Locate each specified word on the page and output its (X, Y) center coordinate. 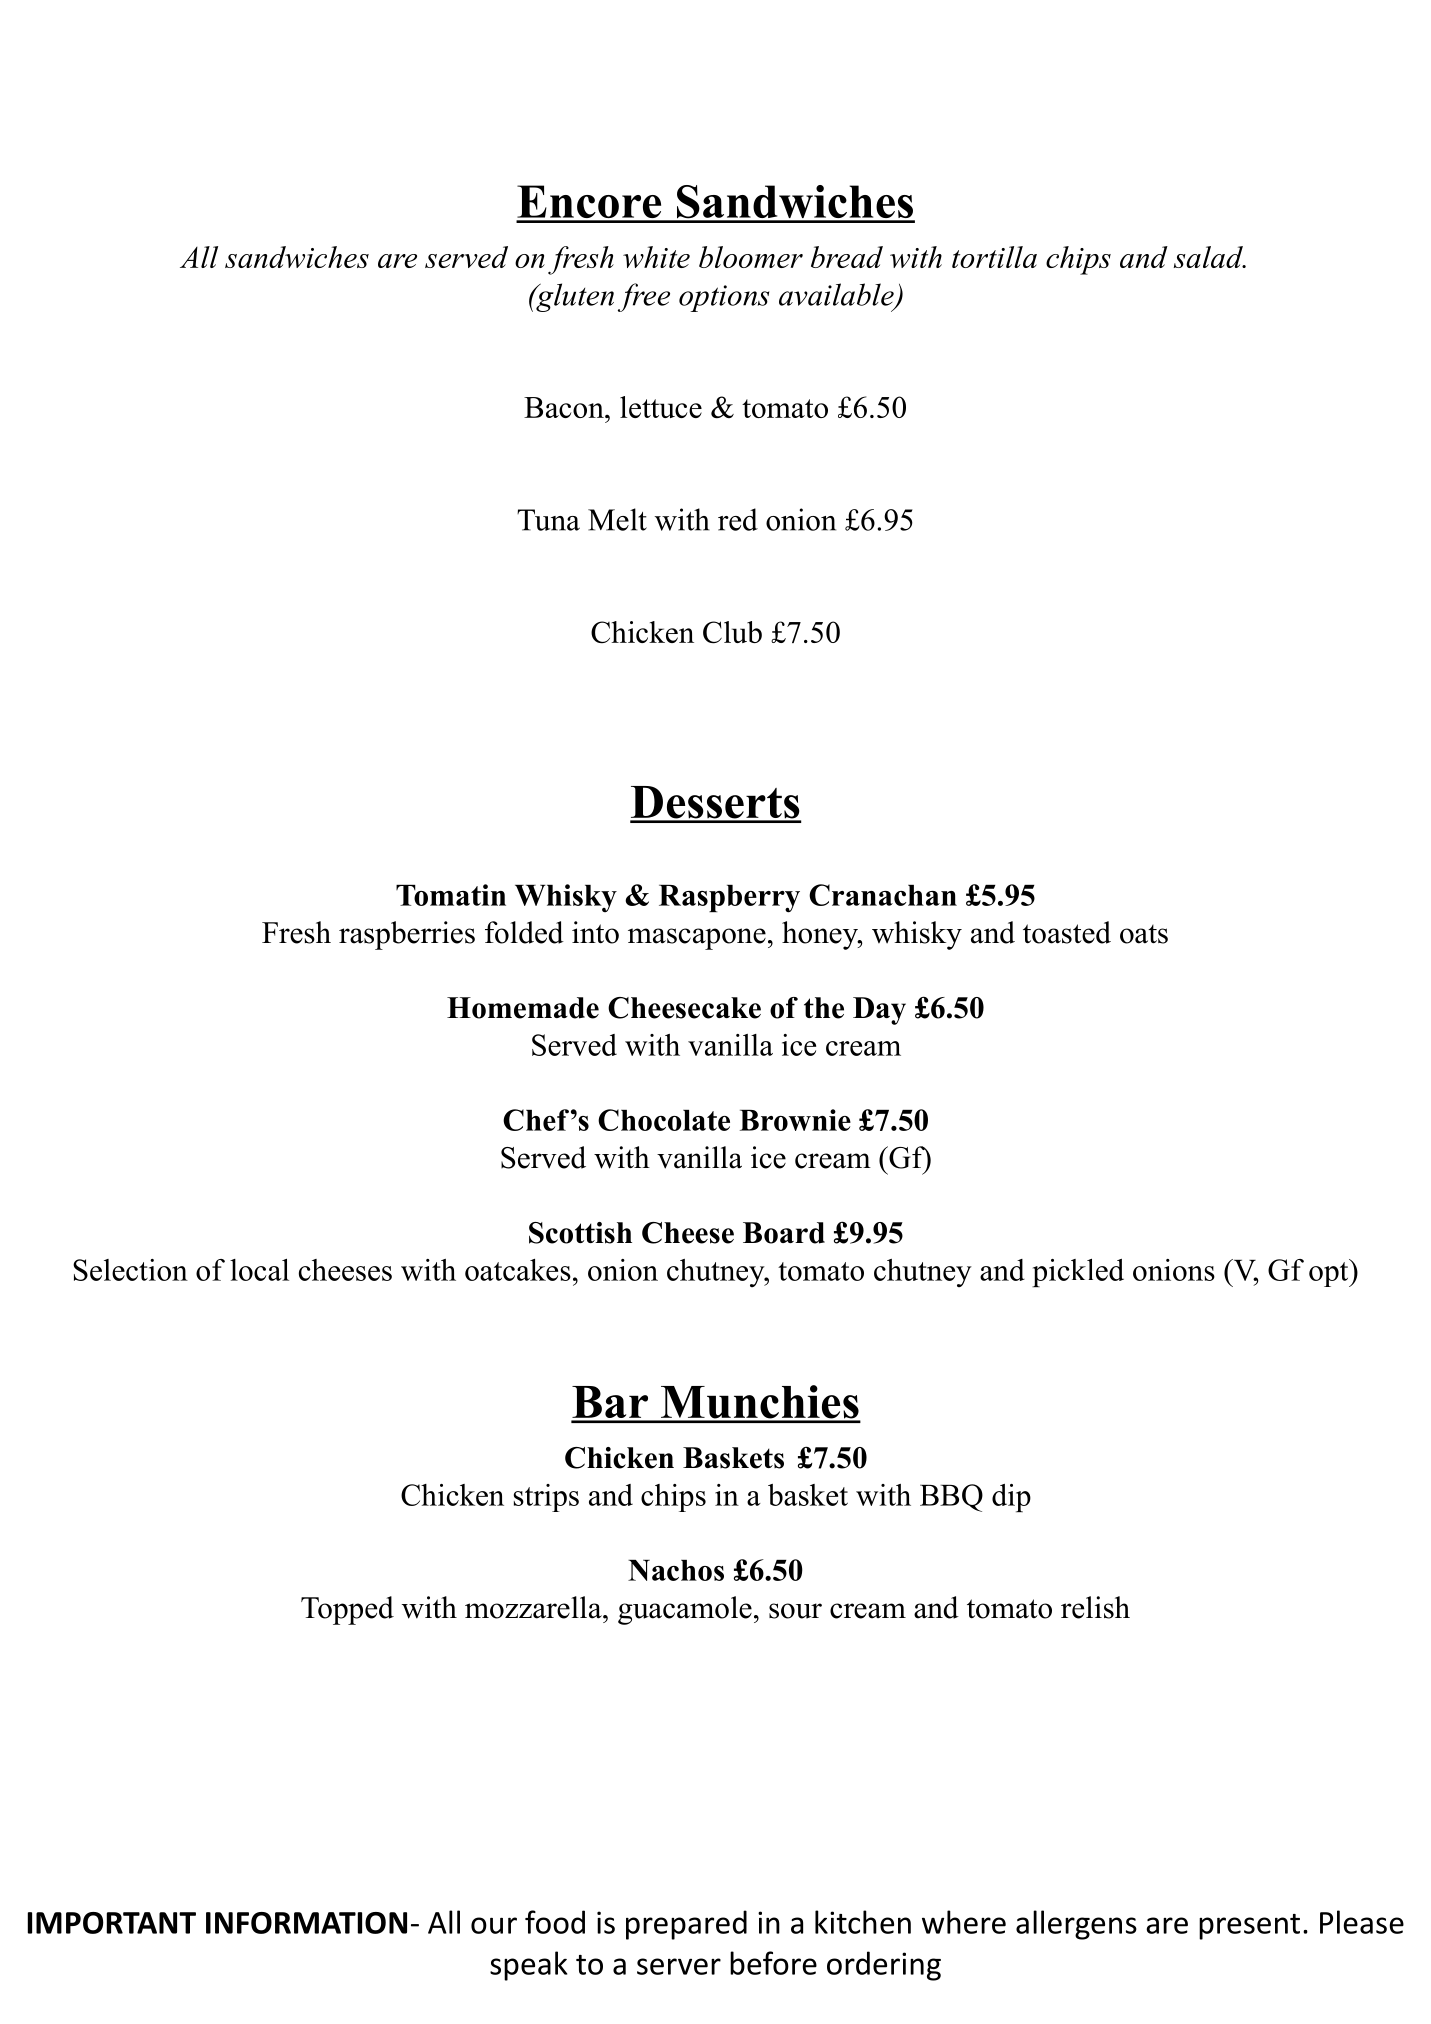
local (259, 1270)
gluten (574, 297)
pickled (1078, 1273)
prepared (686, 1925)
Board (784, 1233)
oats (1144, 934)
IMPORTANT (112, 1923)
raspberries (407, 935)
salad (1209, 257)
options (724, 298)
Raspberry (729, 899)
